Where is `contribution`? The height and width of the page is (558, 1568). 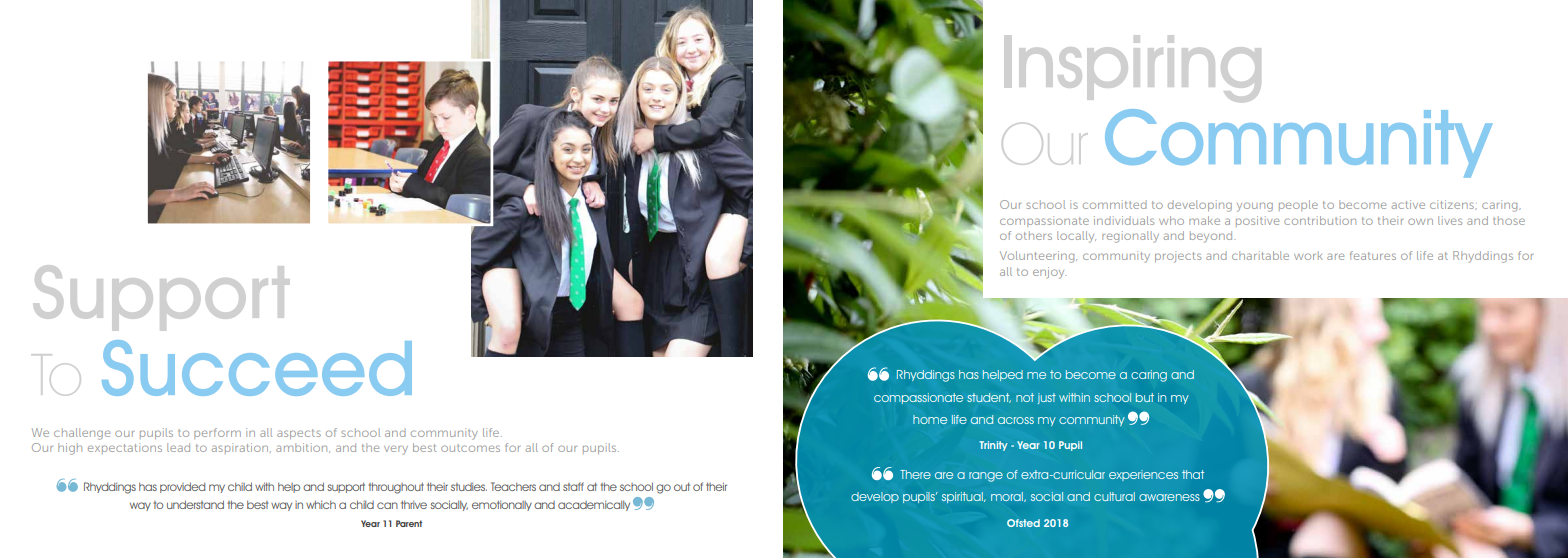
contribution is located at coordinates (1320, 220).
